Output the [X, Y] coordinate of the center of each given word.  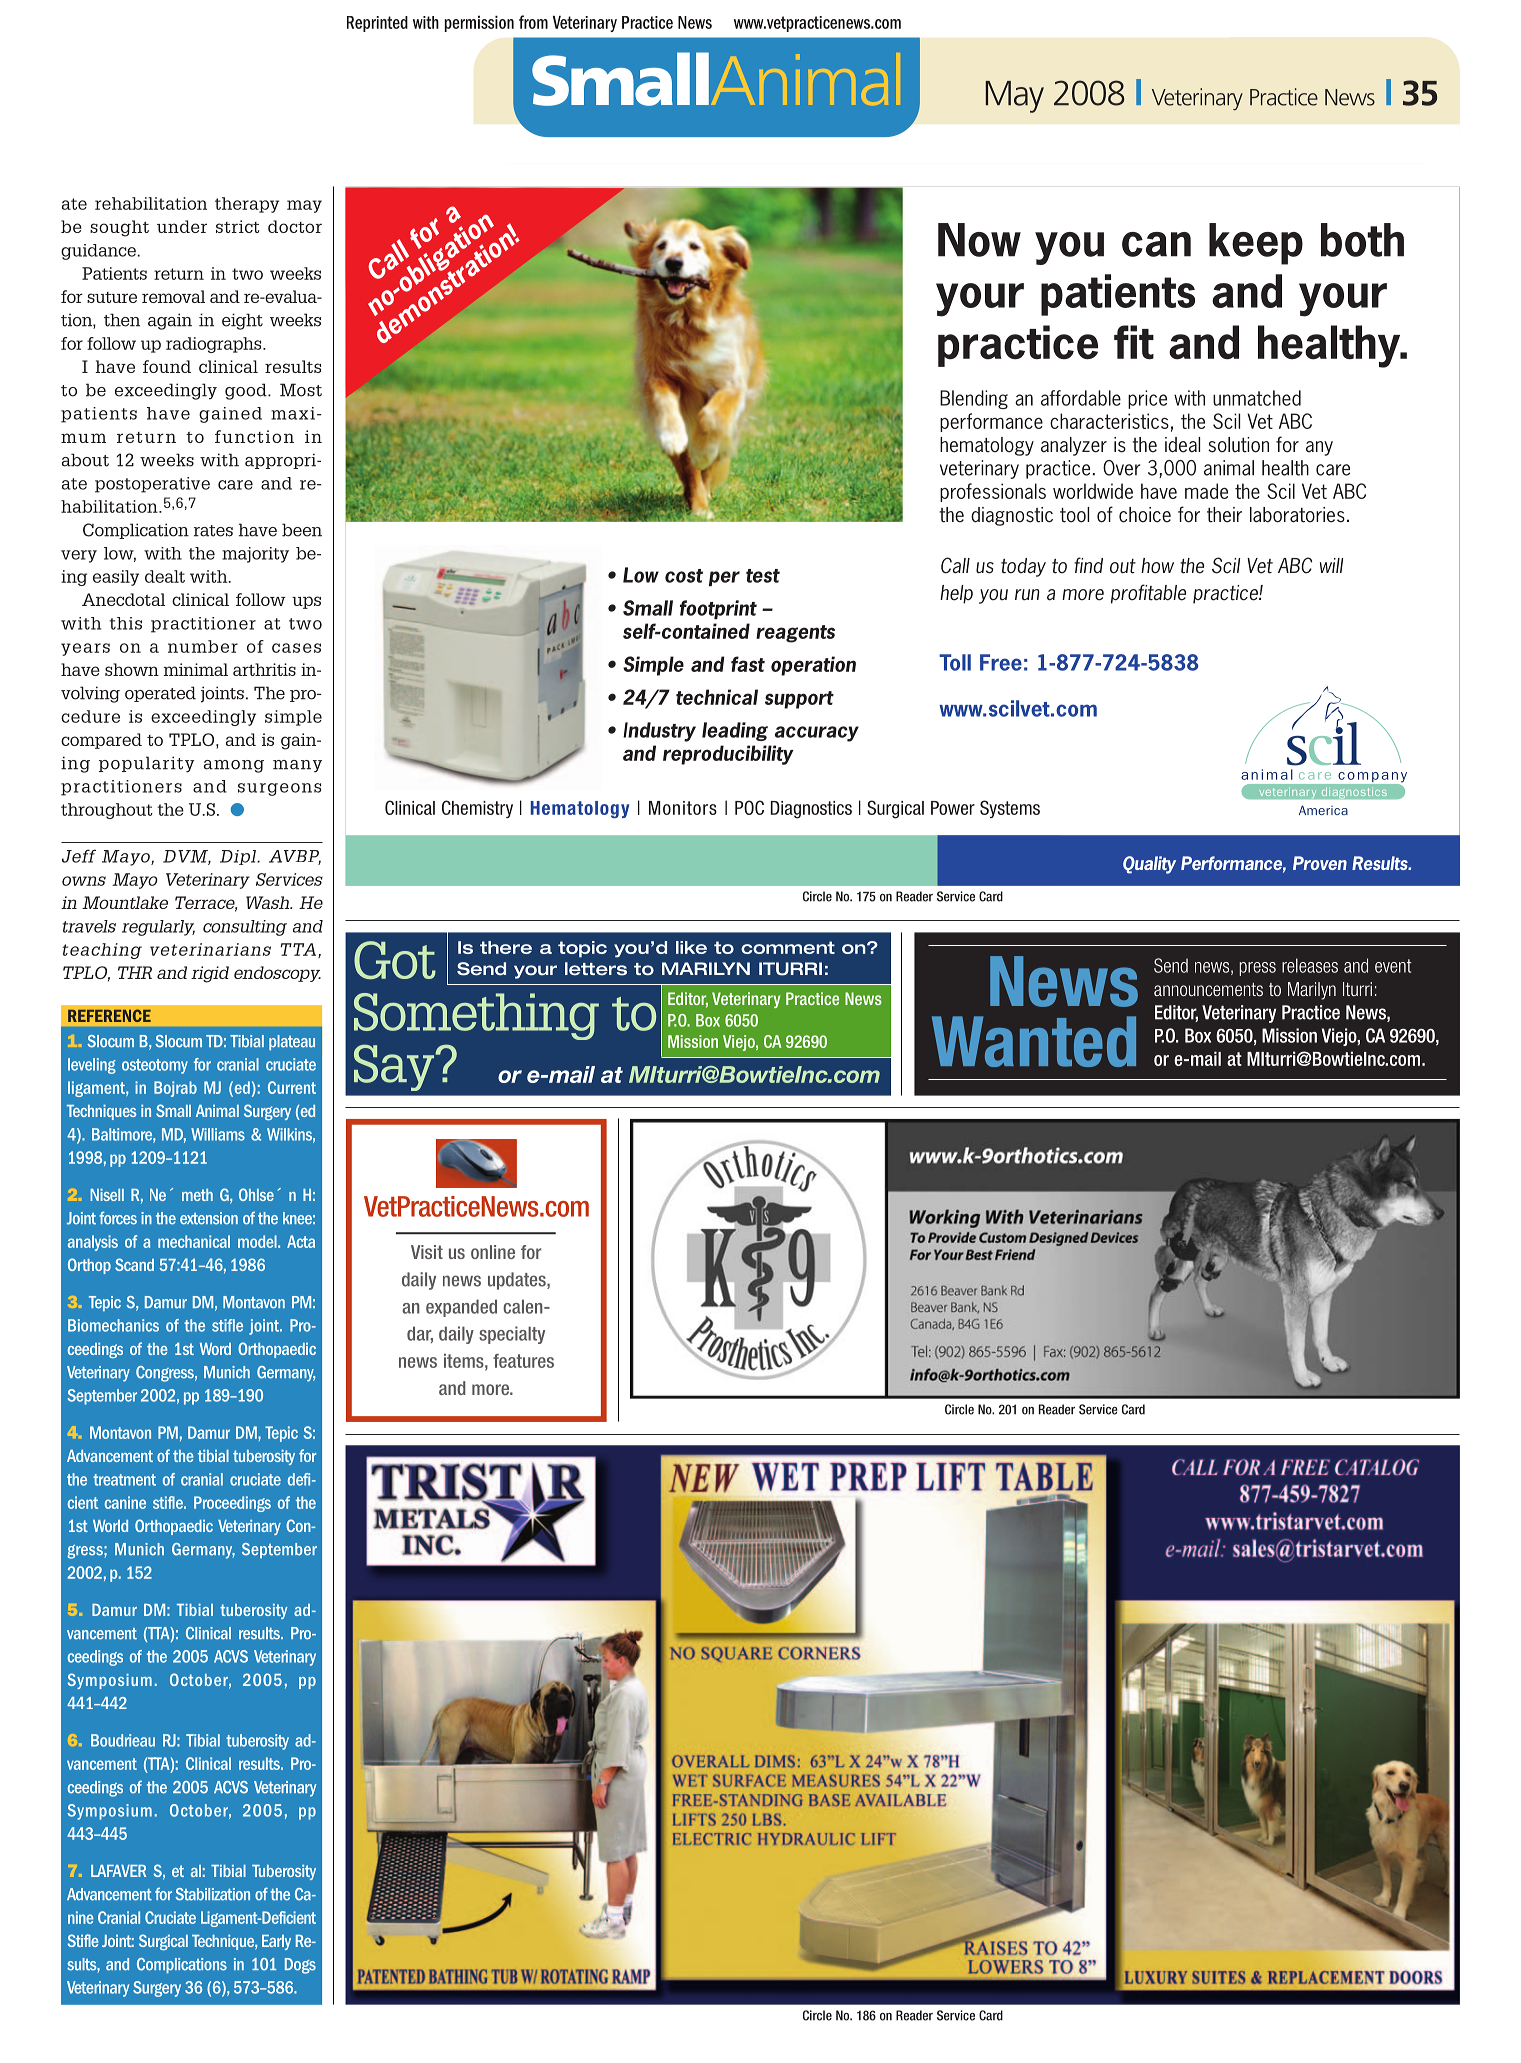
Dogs [300, 1966]
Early [276, 1942]
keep [1256, 244]
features [523, 1361]
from [533, 22]
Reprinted [377, 24]
